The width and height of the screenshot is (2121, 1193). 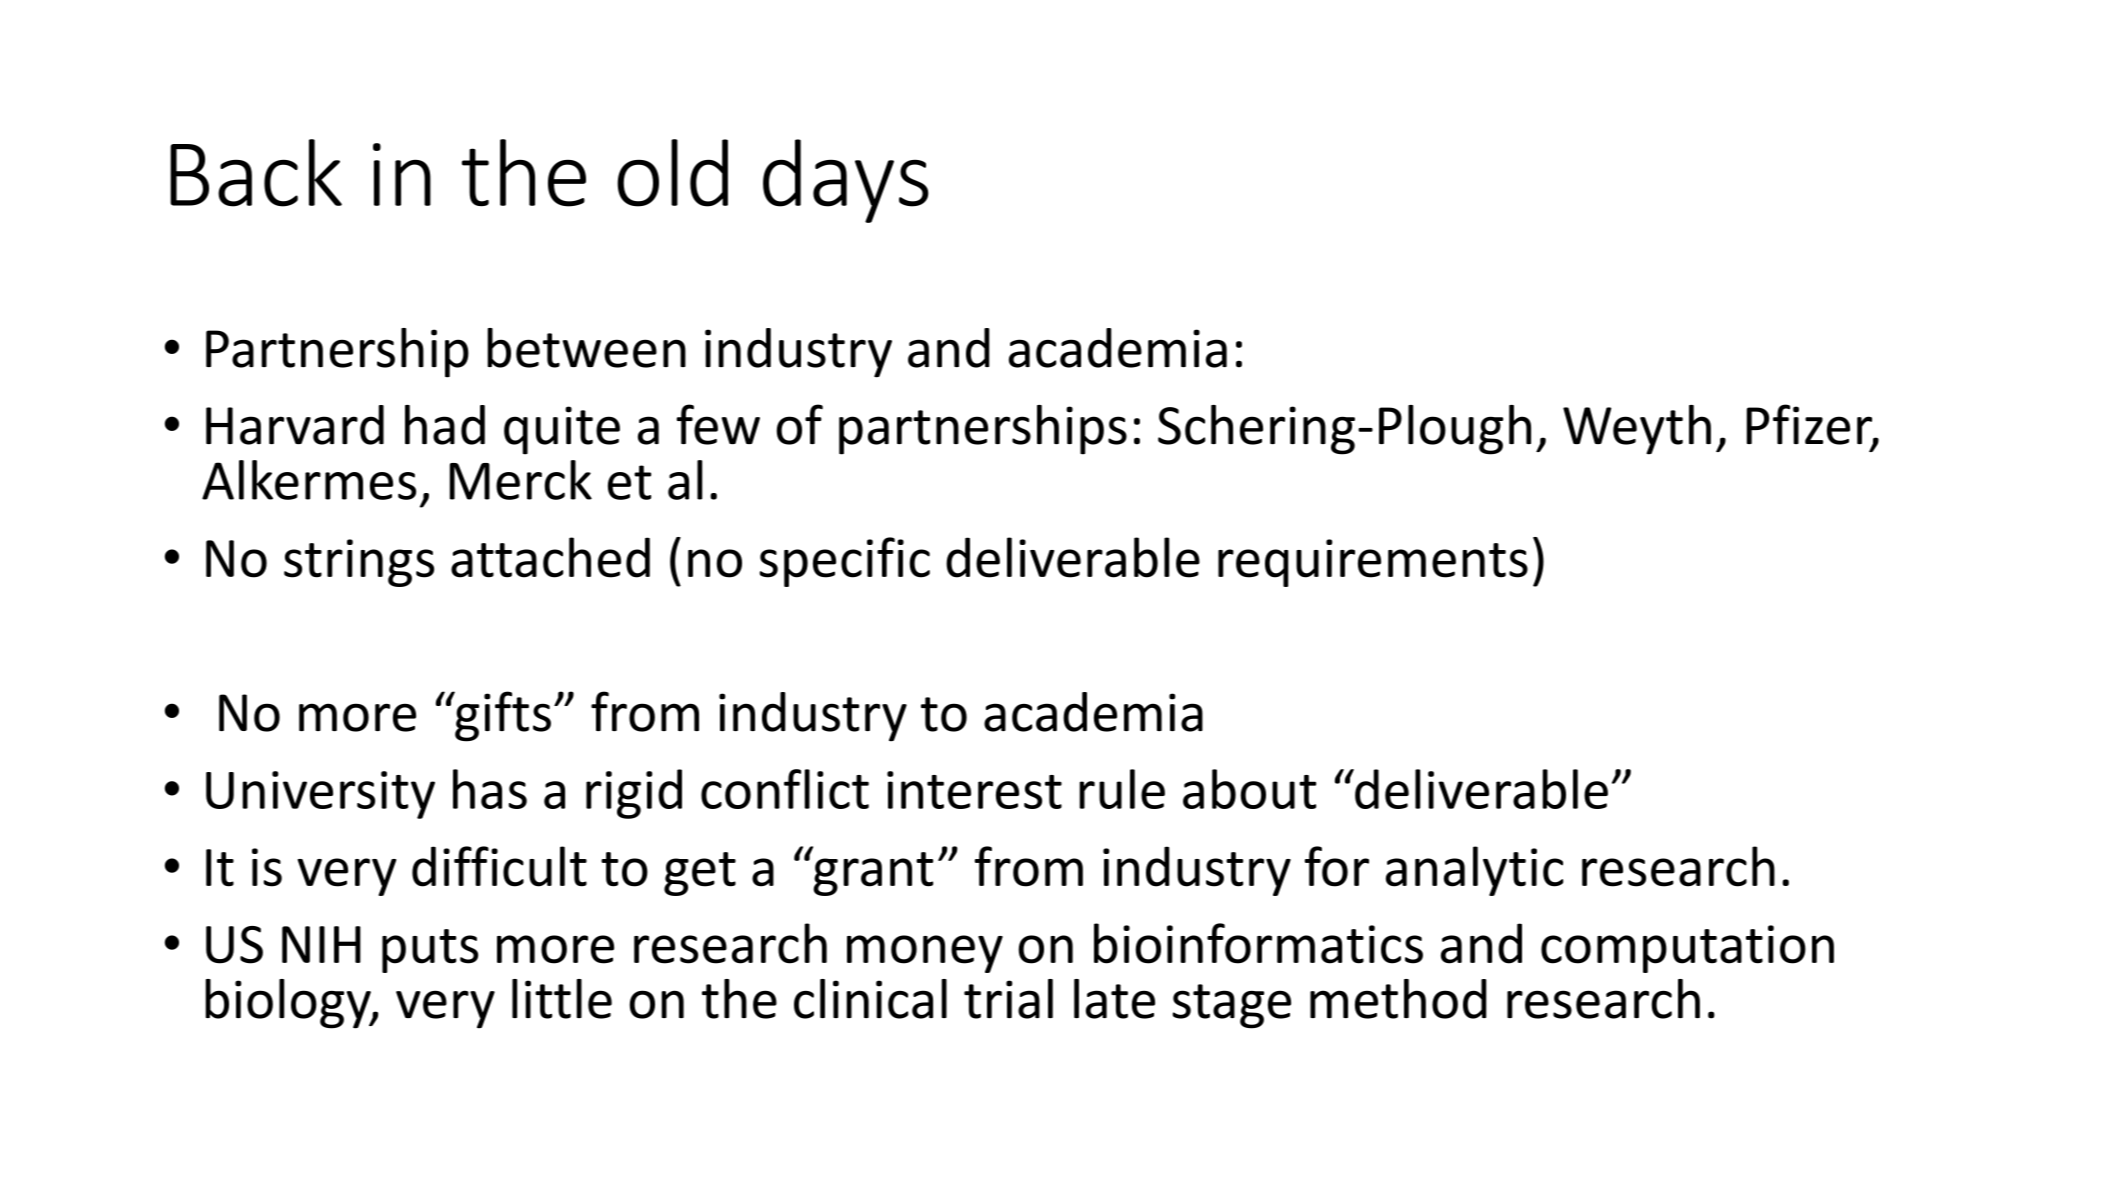 I want to click on grant, so click(x=872, y=872).
